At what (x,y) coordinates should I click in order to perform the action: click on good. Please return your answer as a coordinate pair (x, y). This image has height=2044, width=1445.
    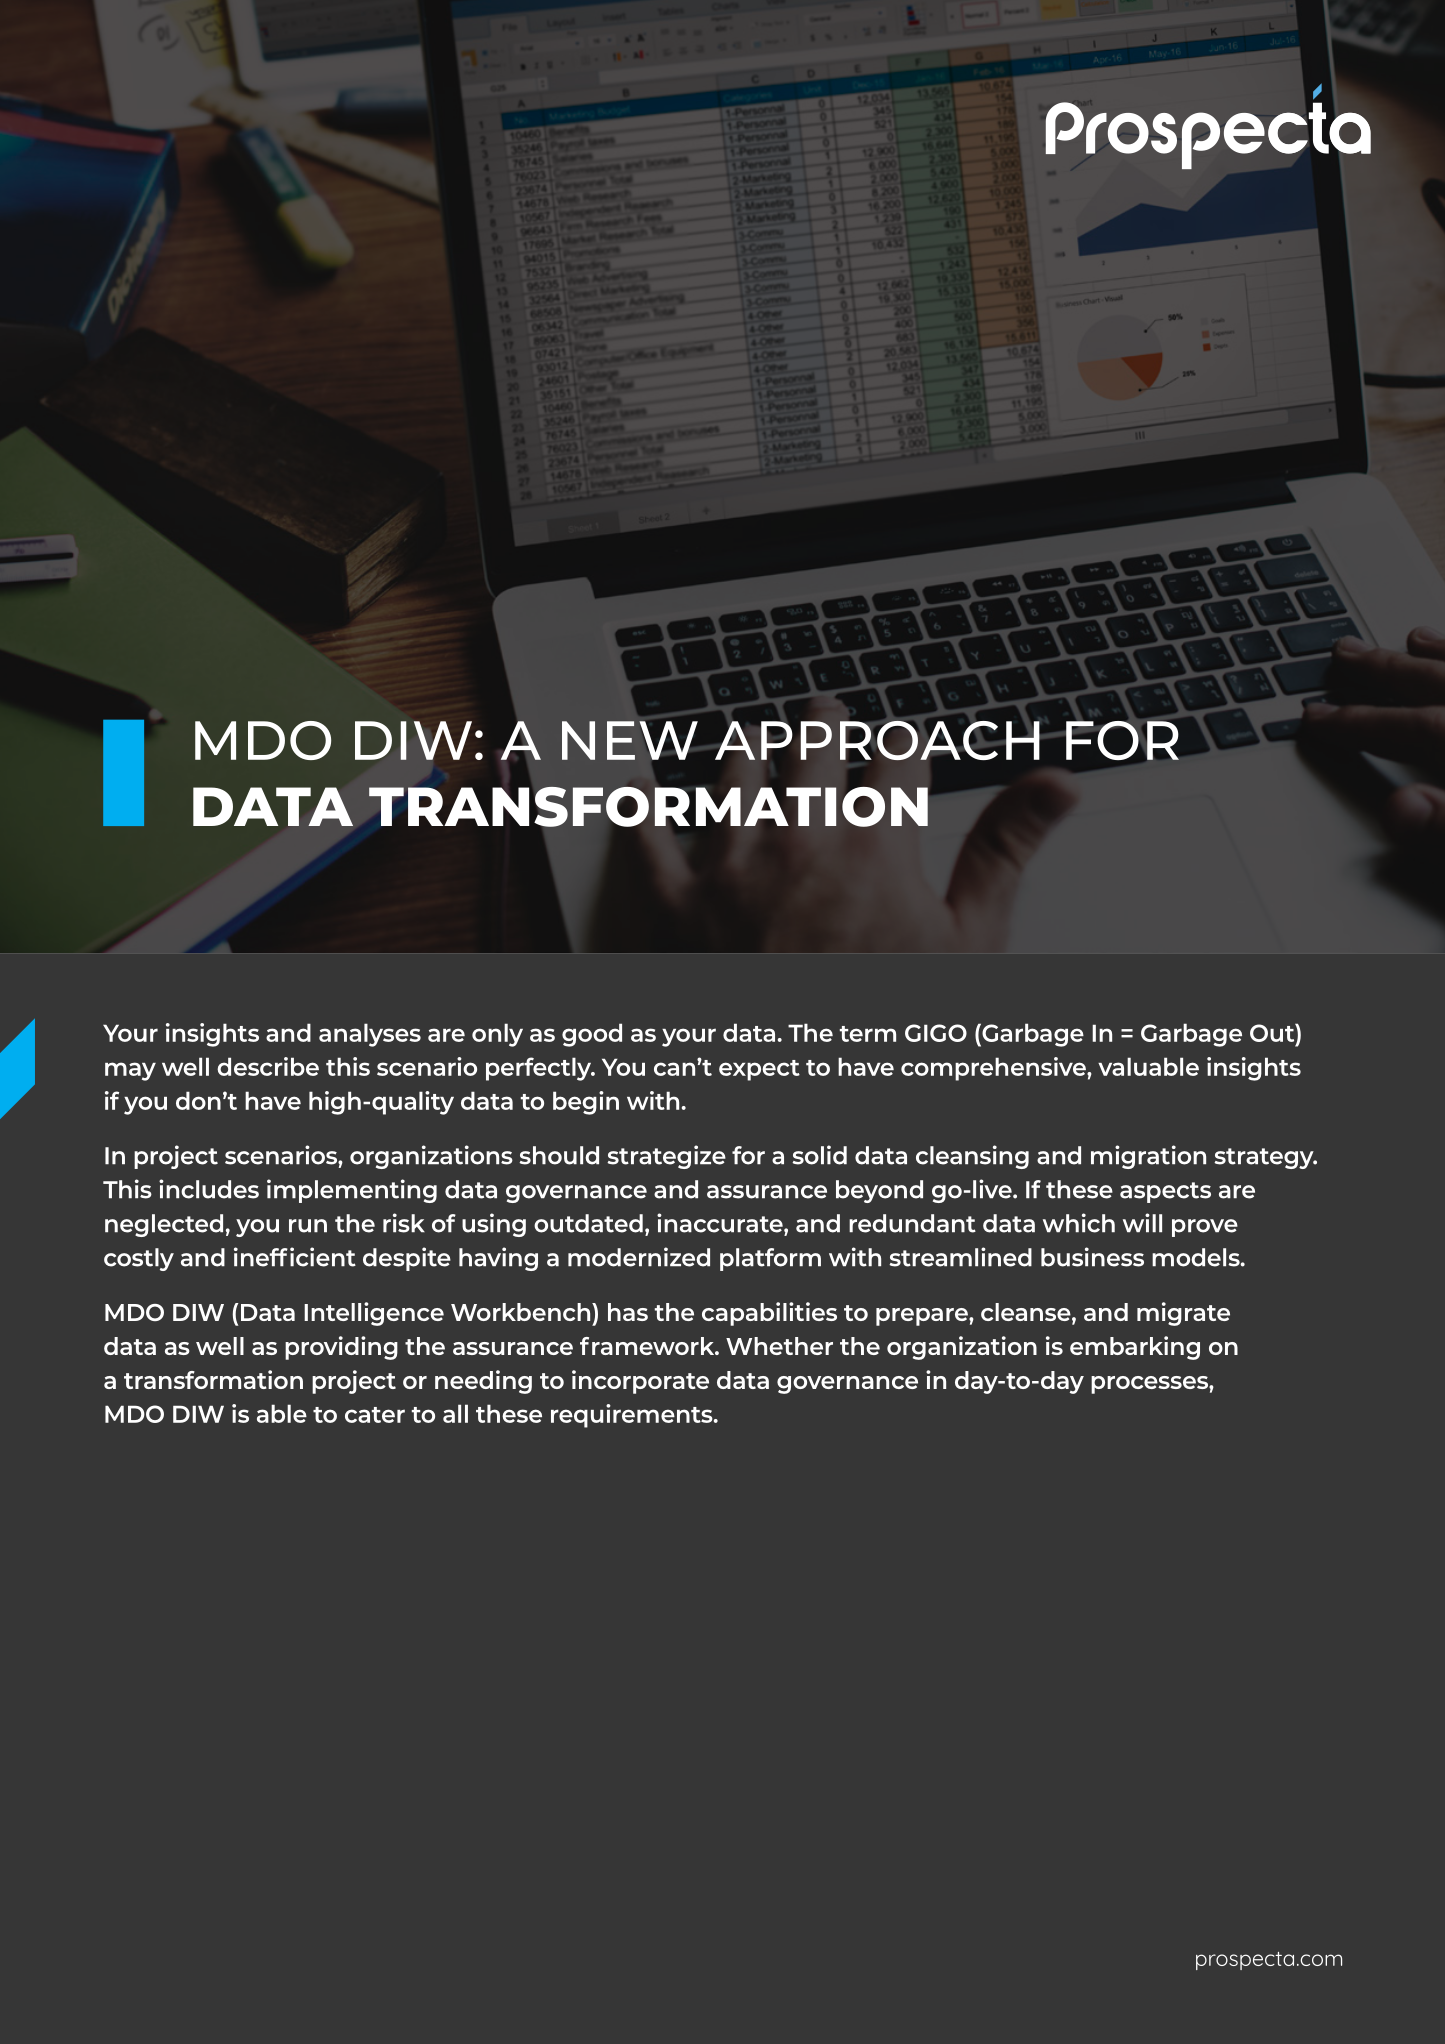
    Looking at the image, I should click on (592, 1035).
